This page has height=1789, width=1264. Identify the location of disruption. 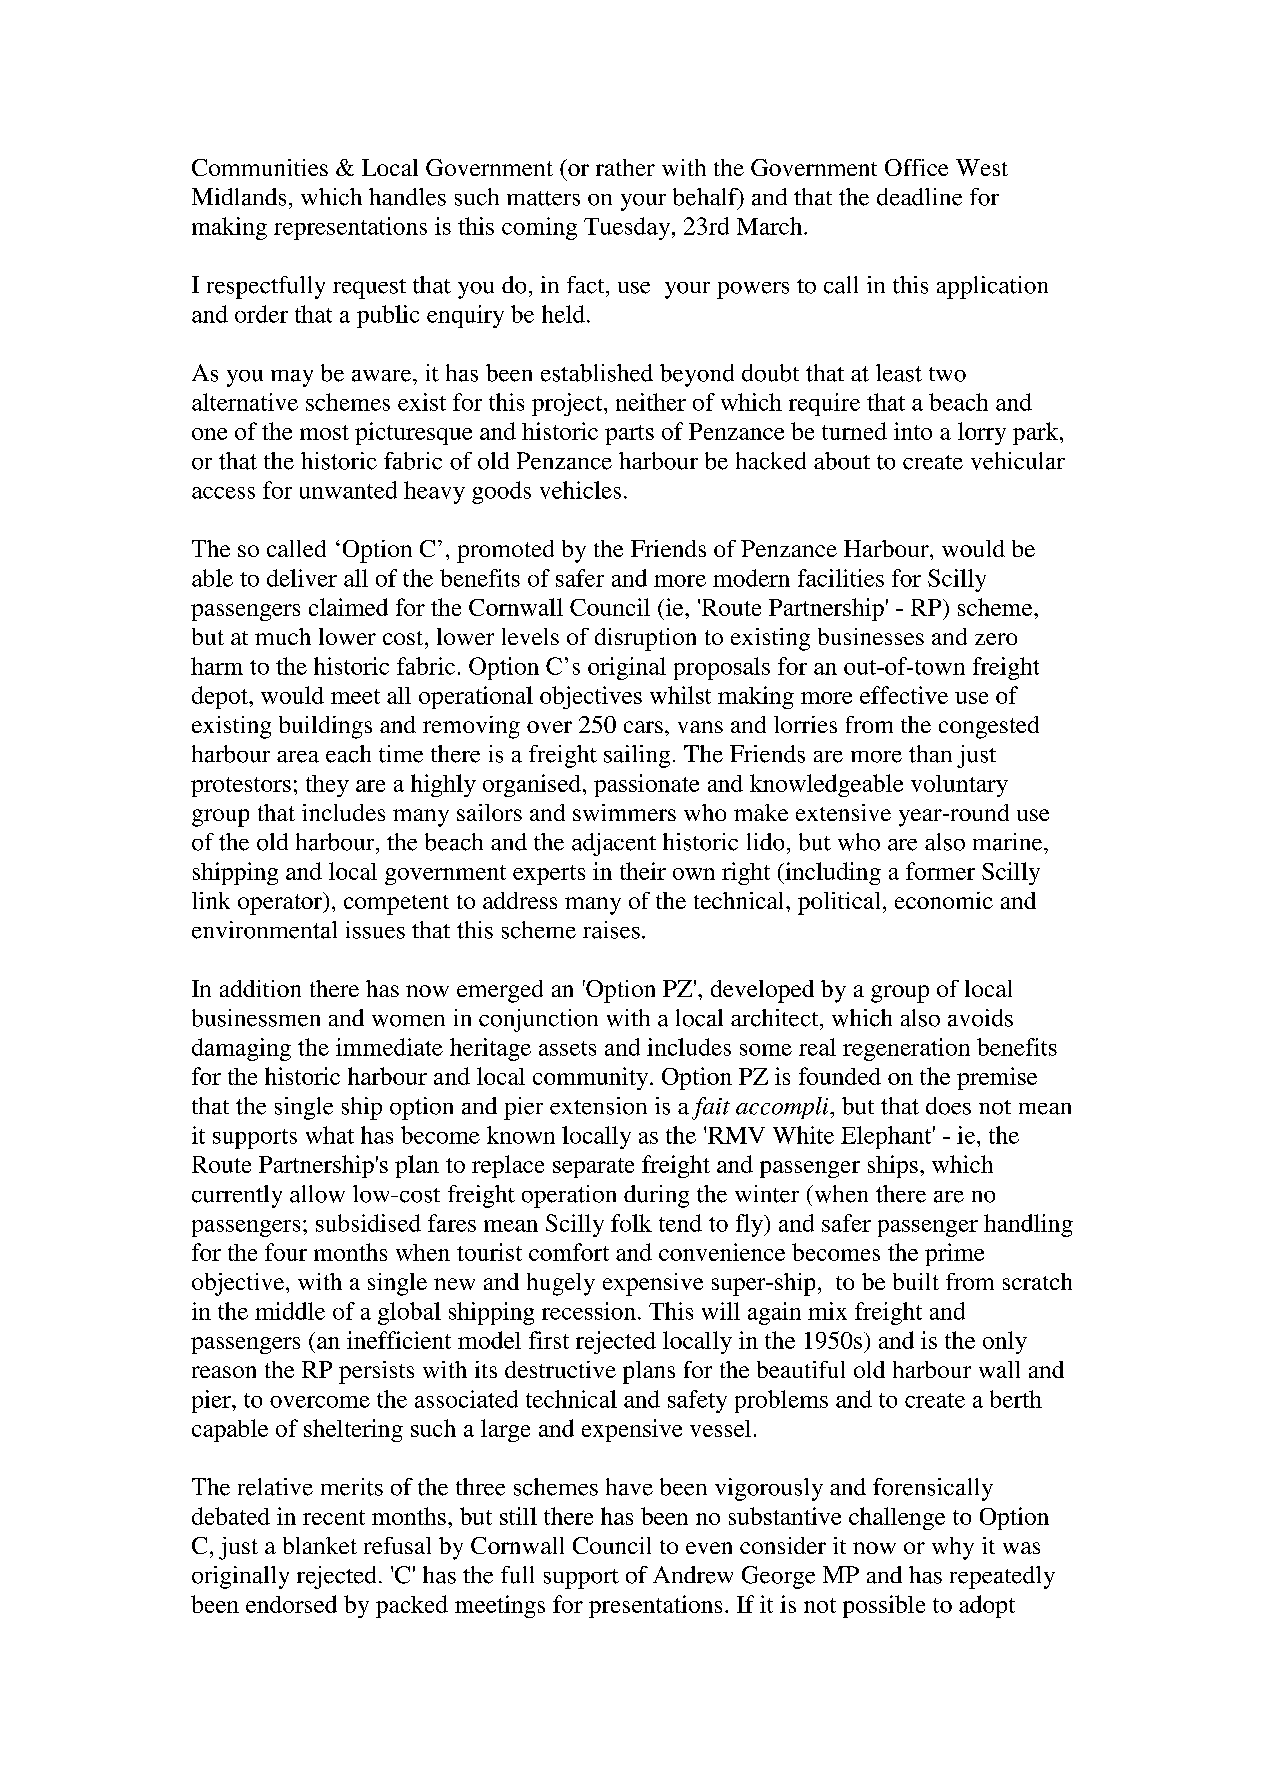
(645, 639).
